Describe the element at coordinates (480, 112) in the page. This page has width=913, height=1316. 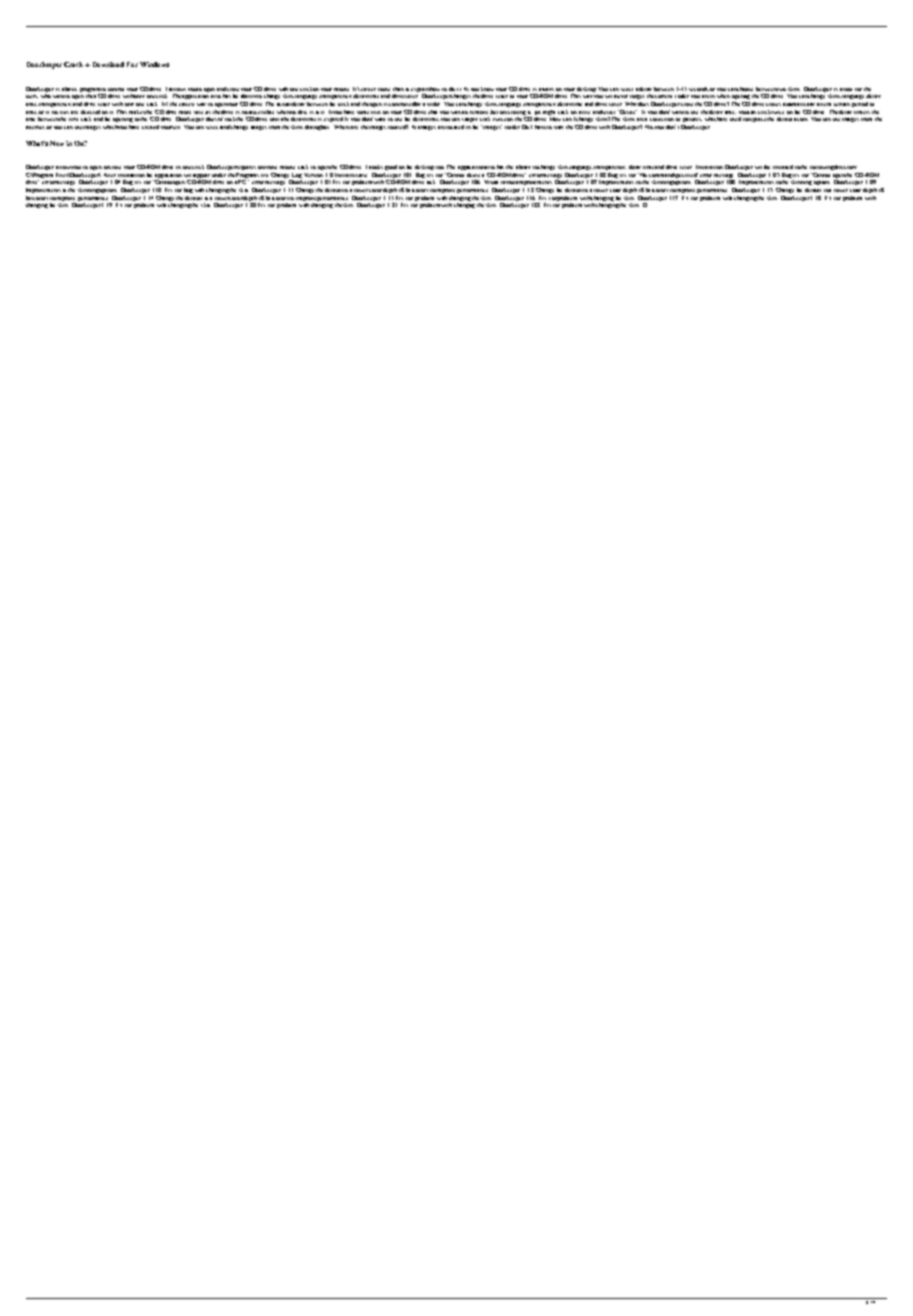
I see `remove` at that location.
